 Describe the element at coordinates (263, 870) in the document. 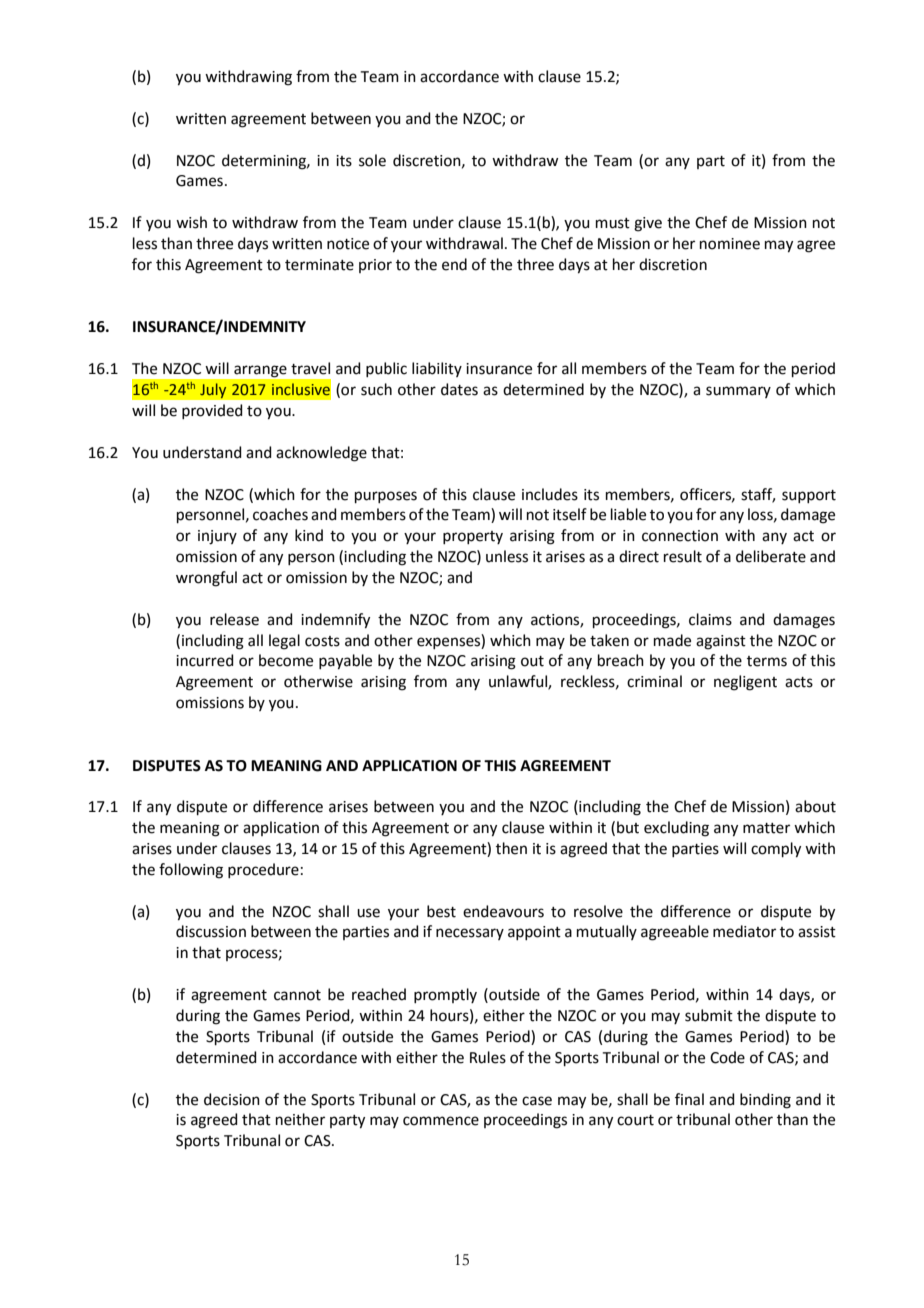

I see `procedure` at that location.
